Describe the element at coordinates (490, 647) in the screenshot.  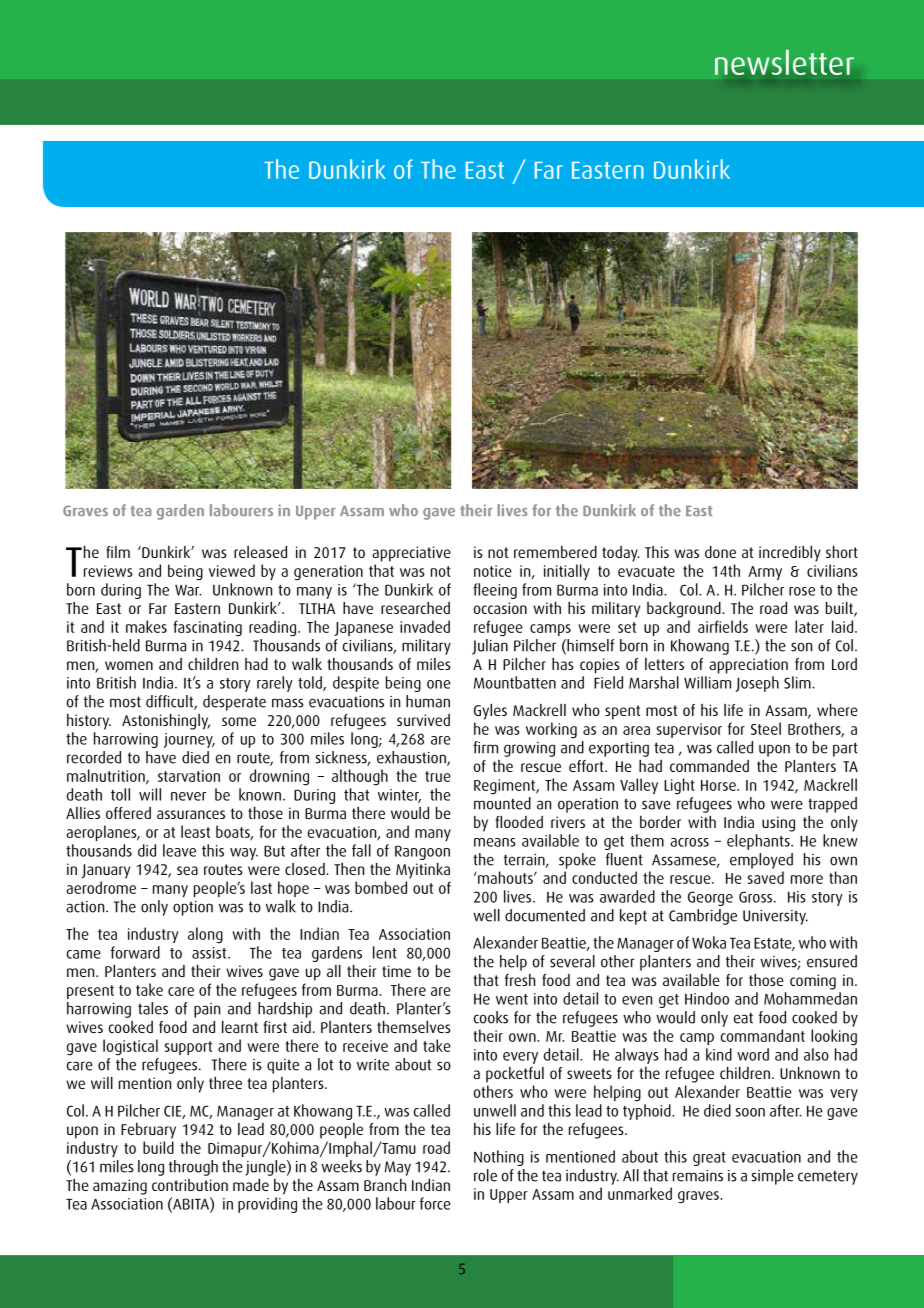
I see `Julian` at that location.
